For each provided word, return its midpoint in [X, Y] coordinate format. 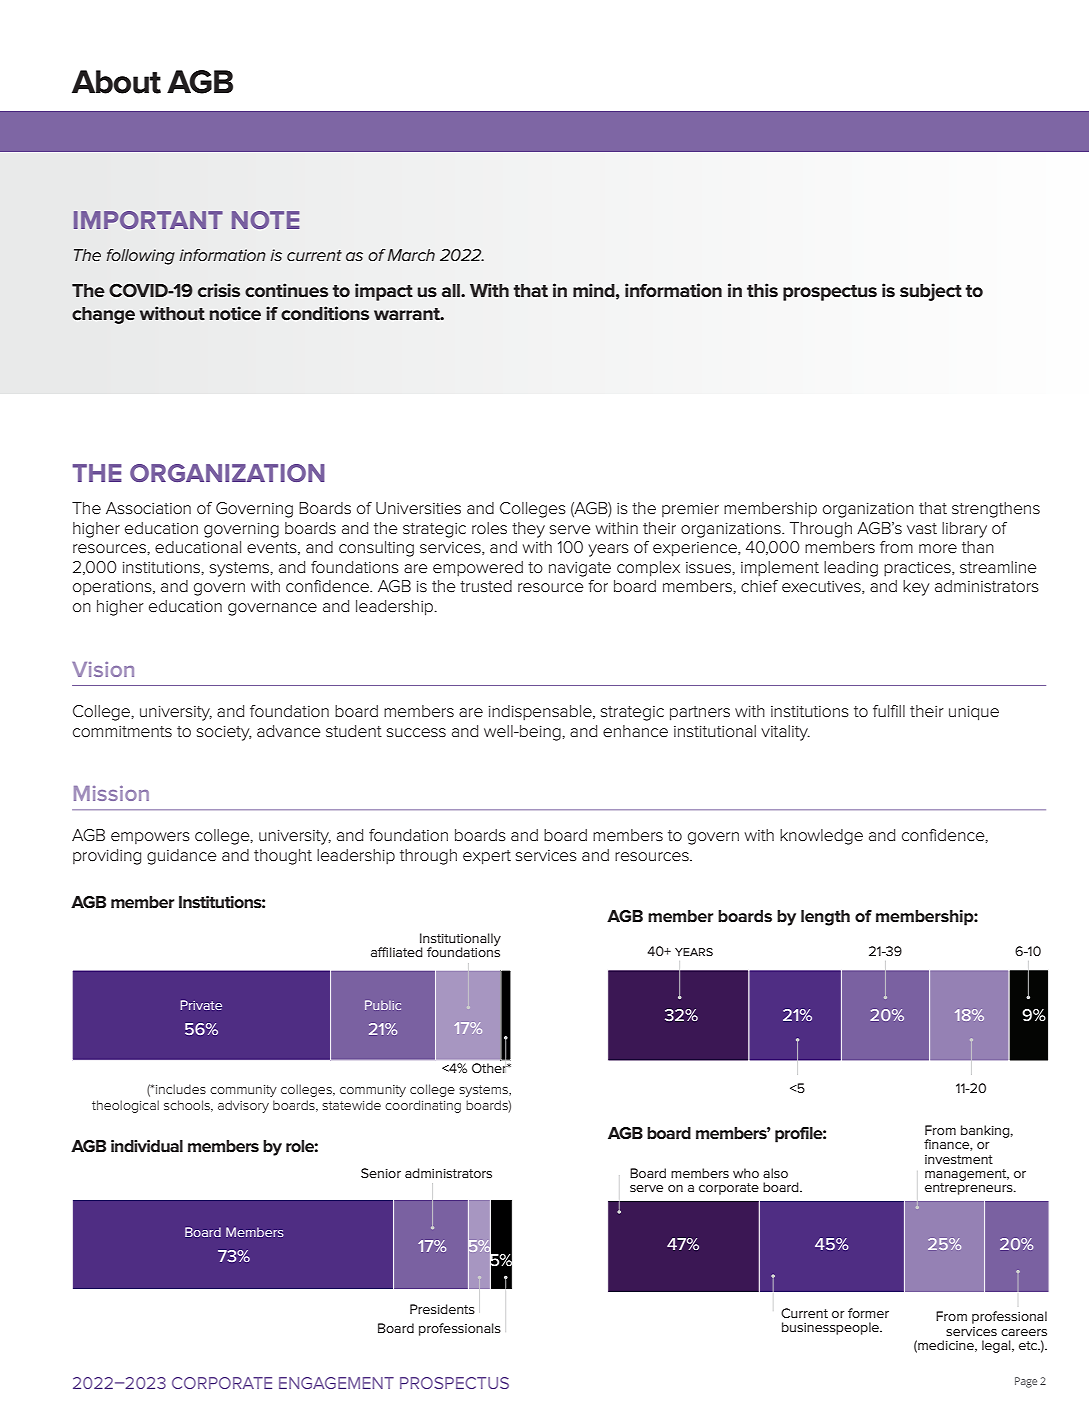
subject [931, 292]
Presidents [442, 1309]
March [411, 255]
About [116, 82]
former [868, 1313]
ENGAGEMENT [336, 1383]
